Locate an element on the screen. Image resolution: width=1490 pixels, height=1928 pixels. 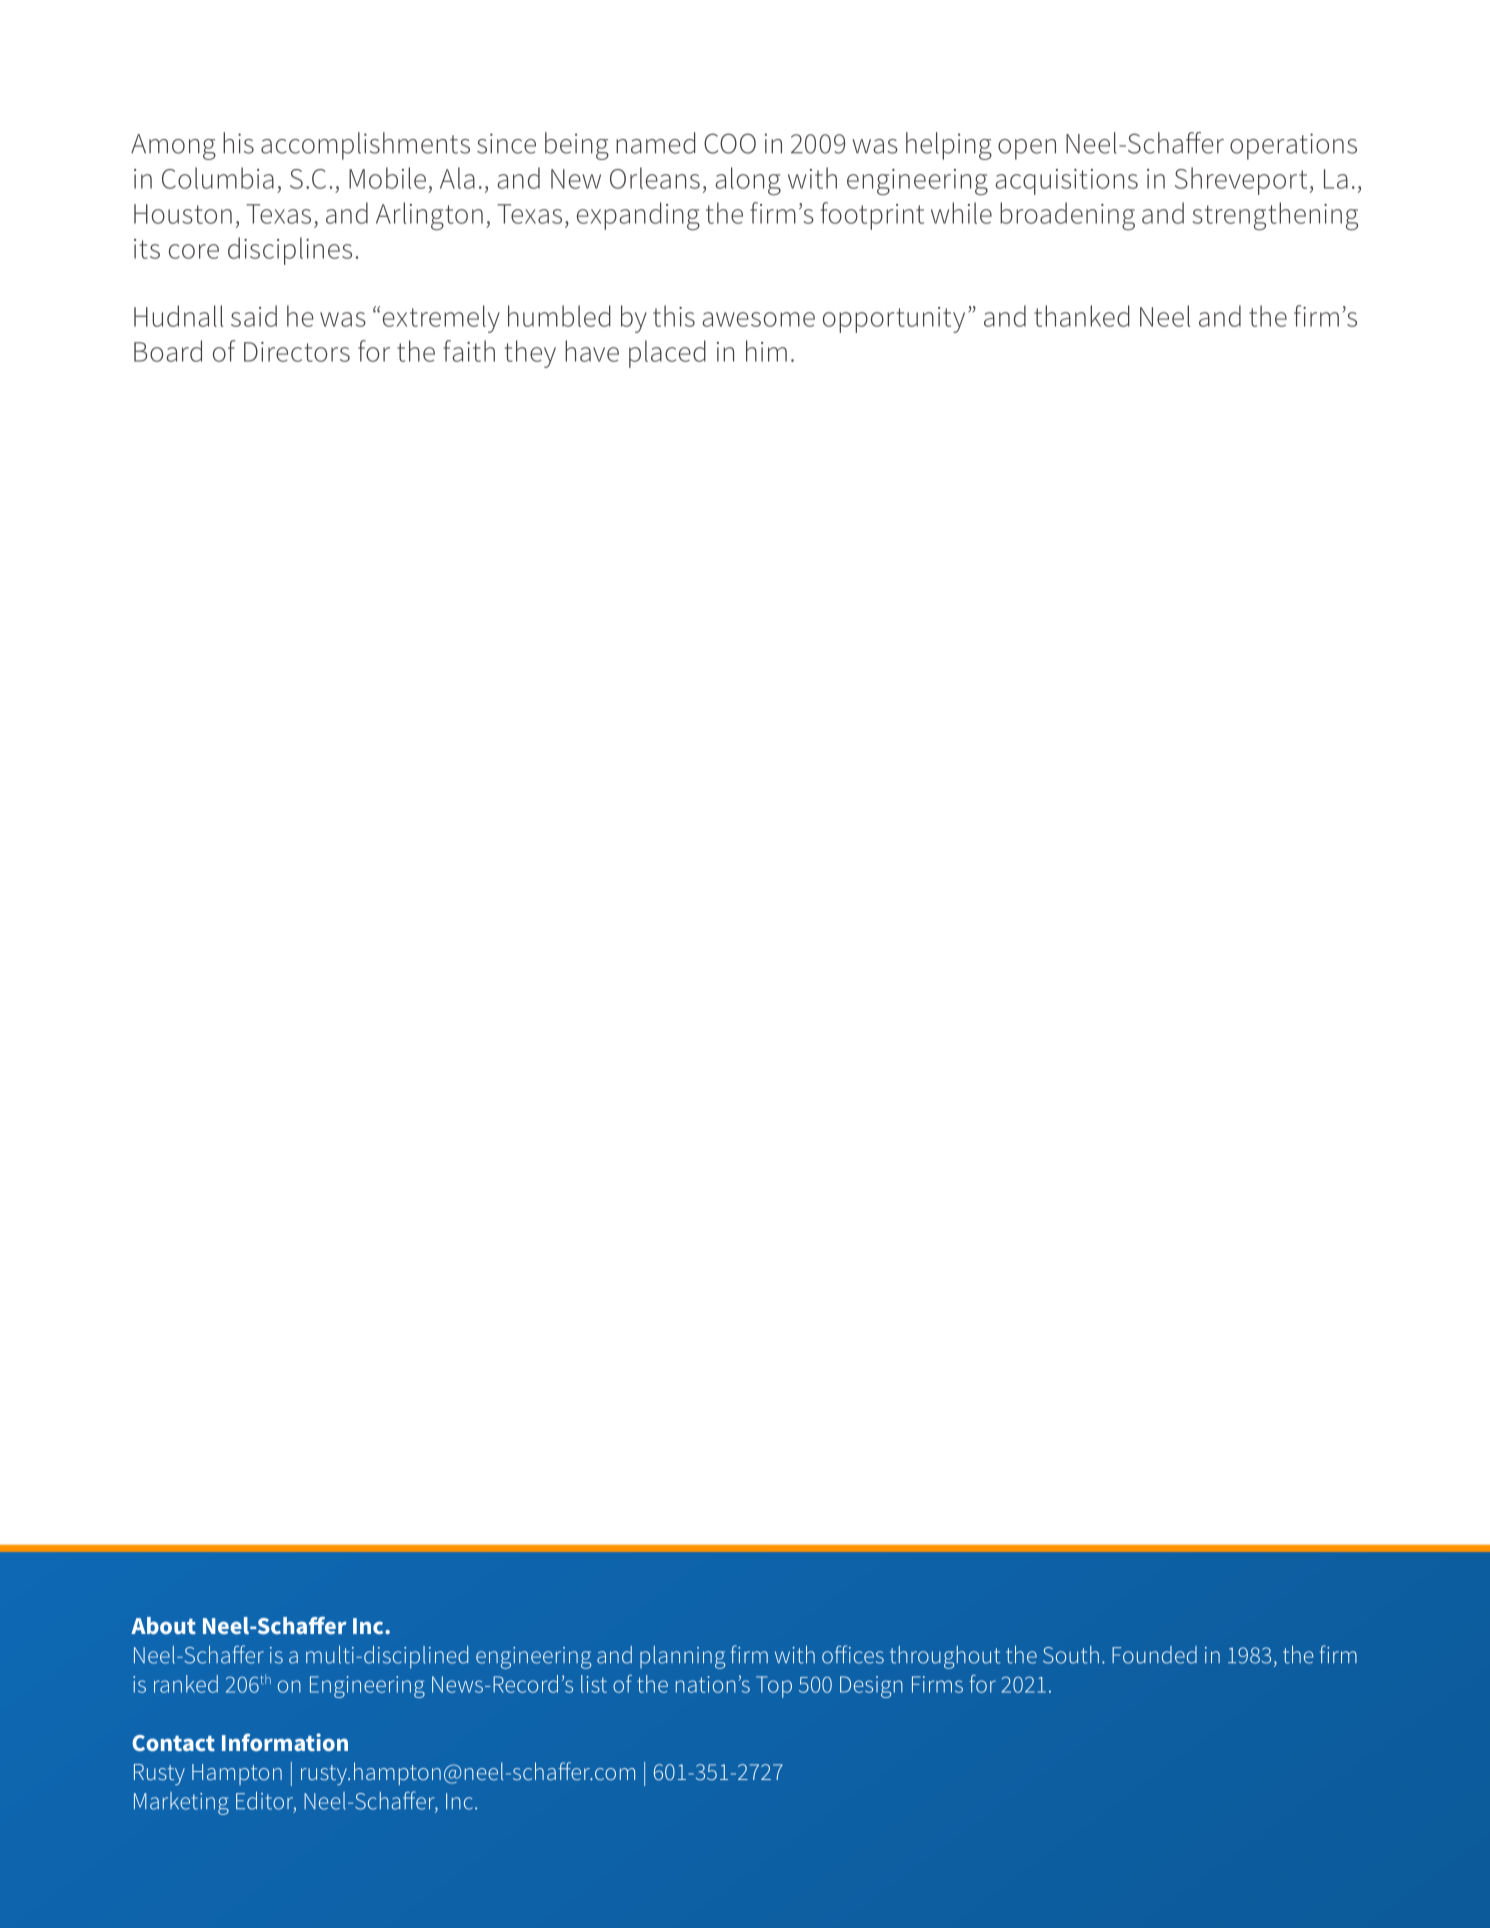
Directors is located at coordinates (297, 352).
